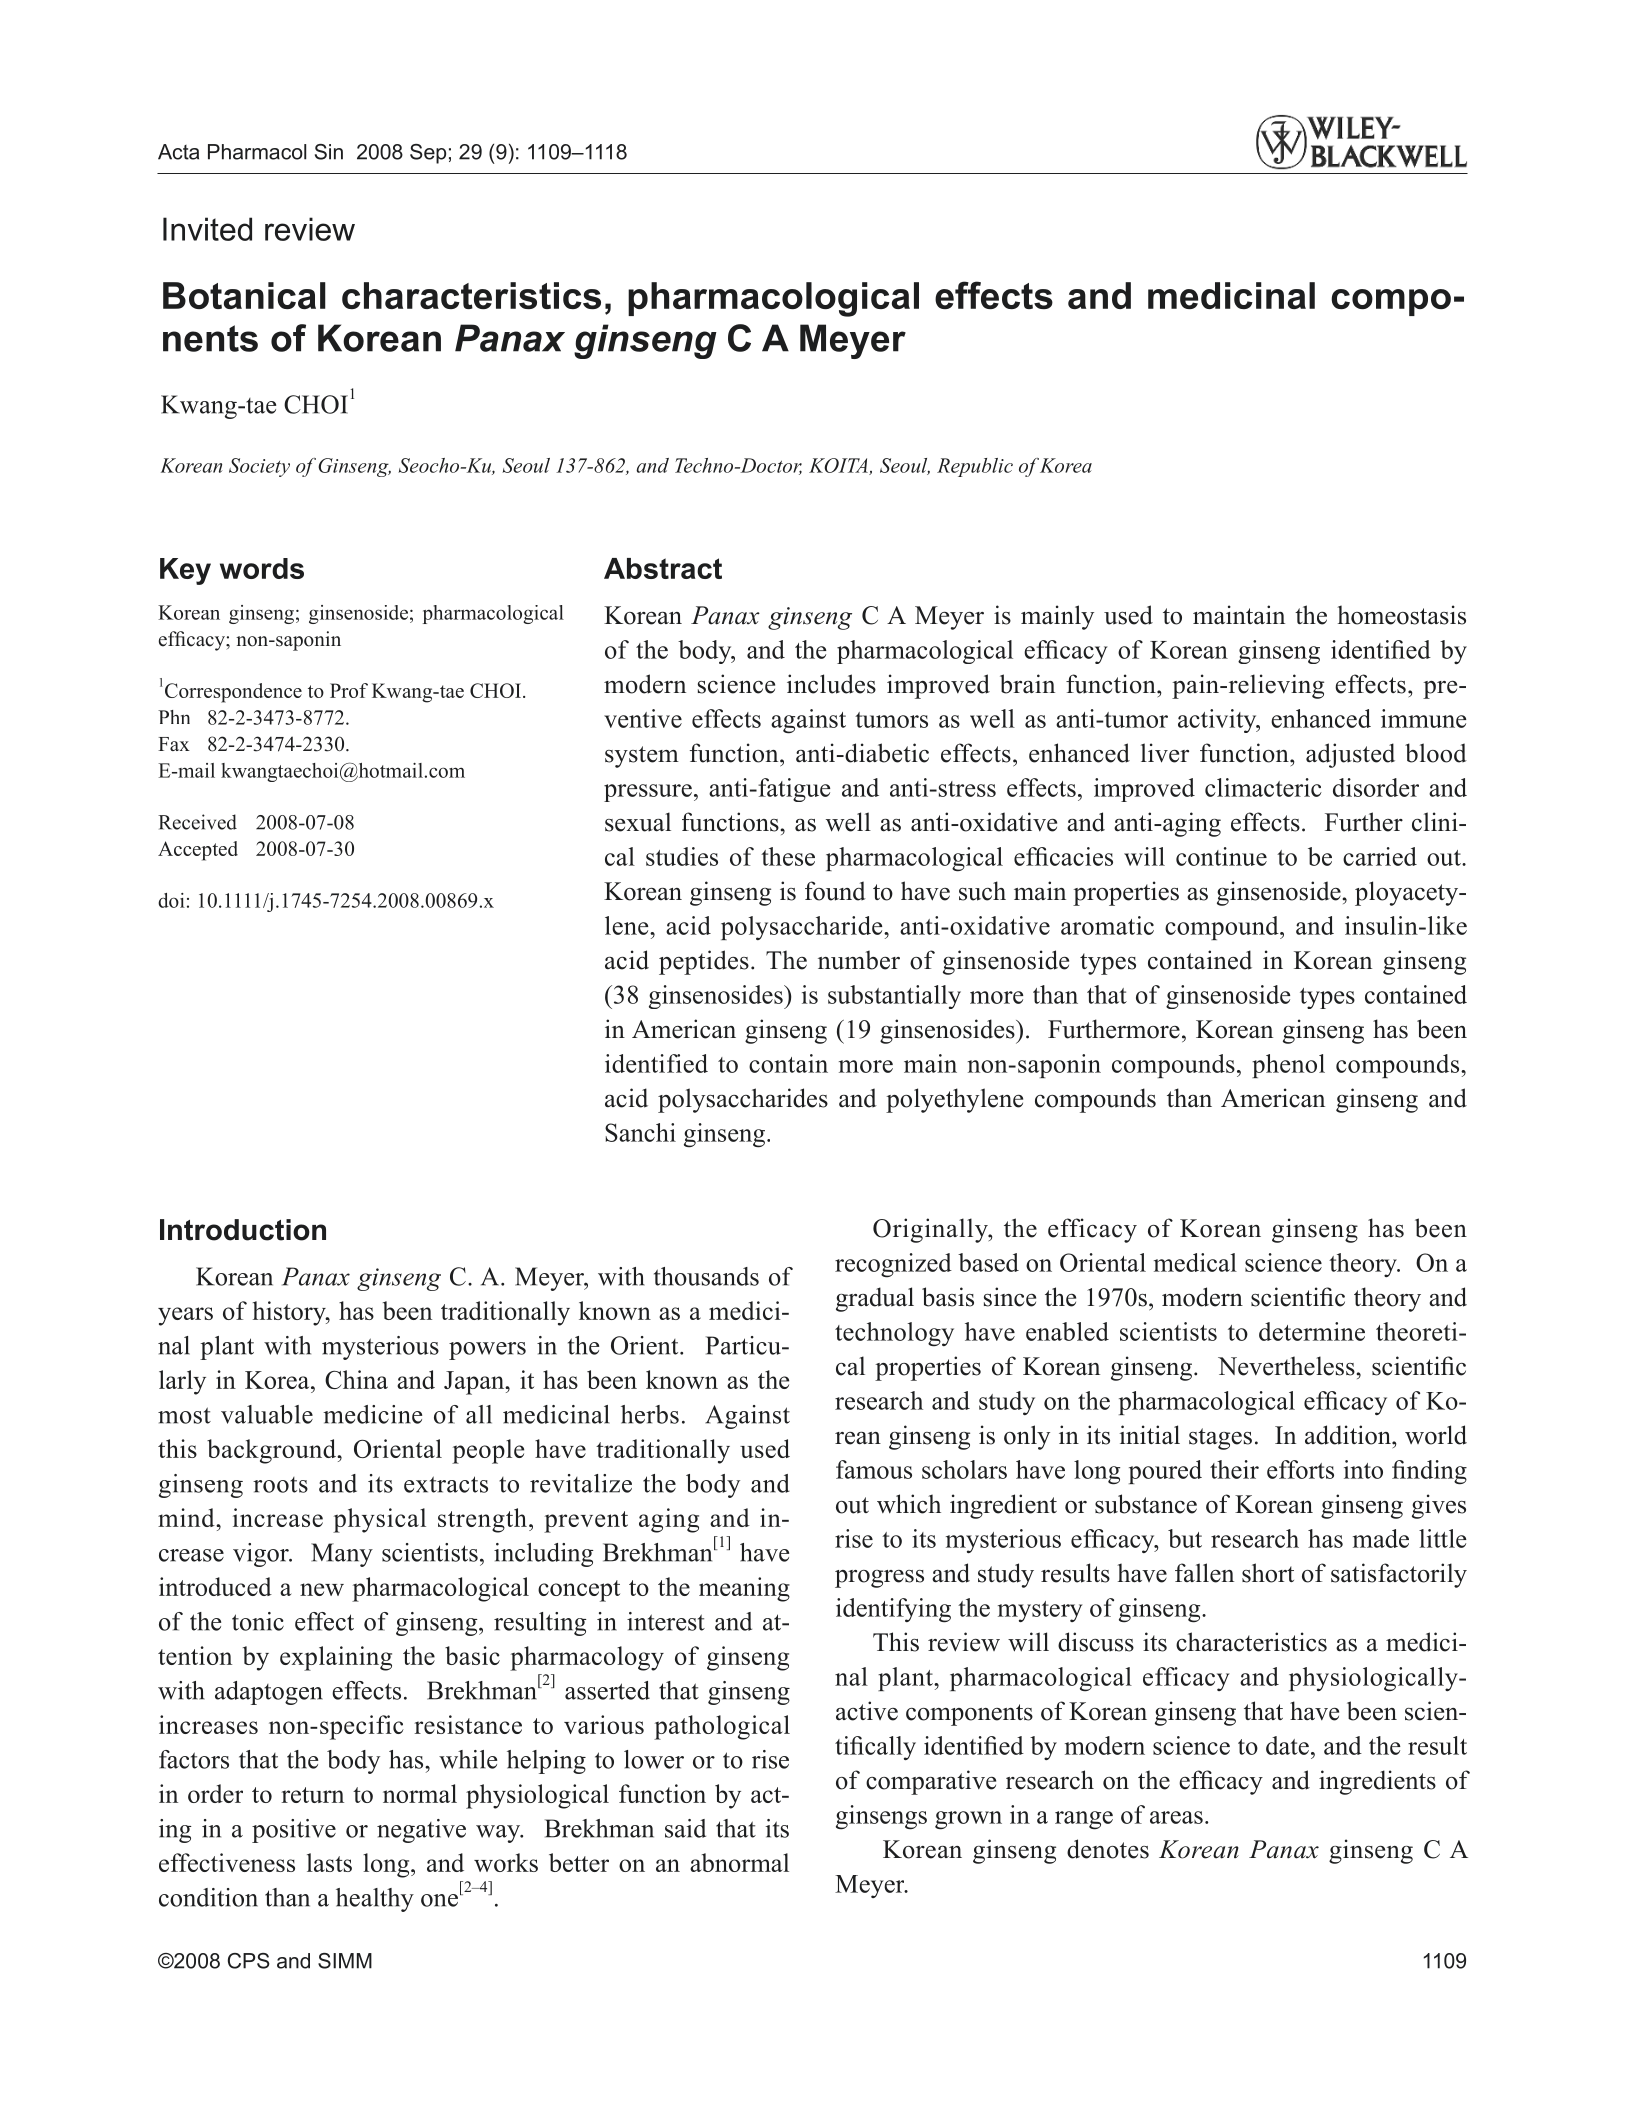 The image size is (1625, 2114). I want to click on Prof, so click(349, 690).
